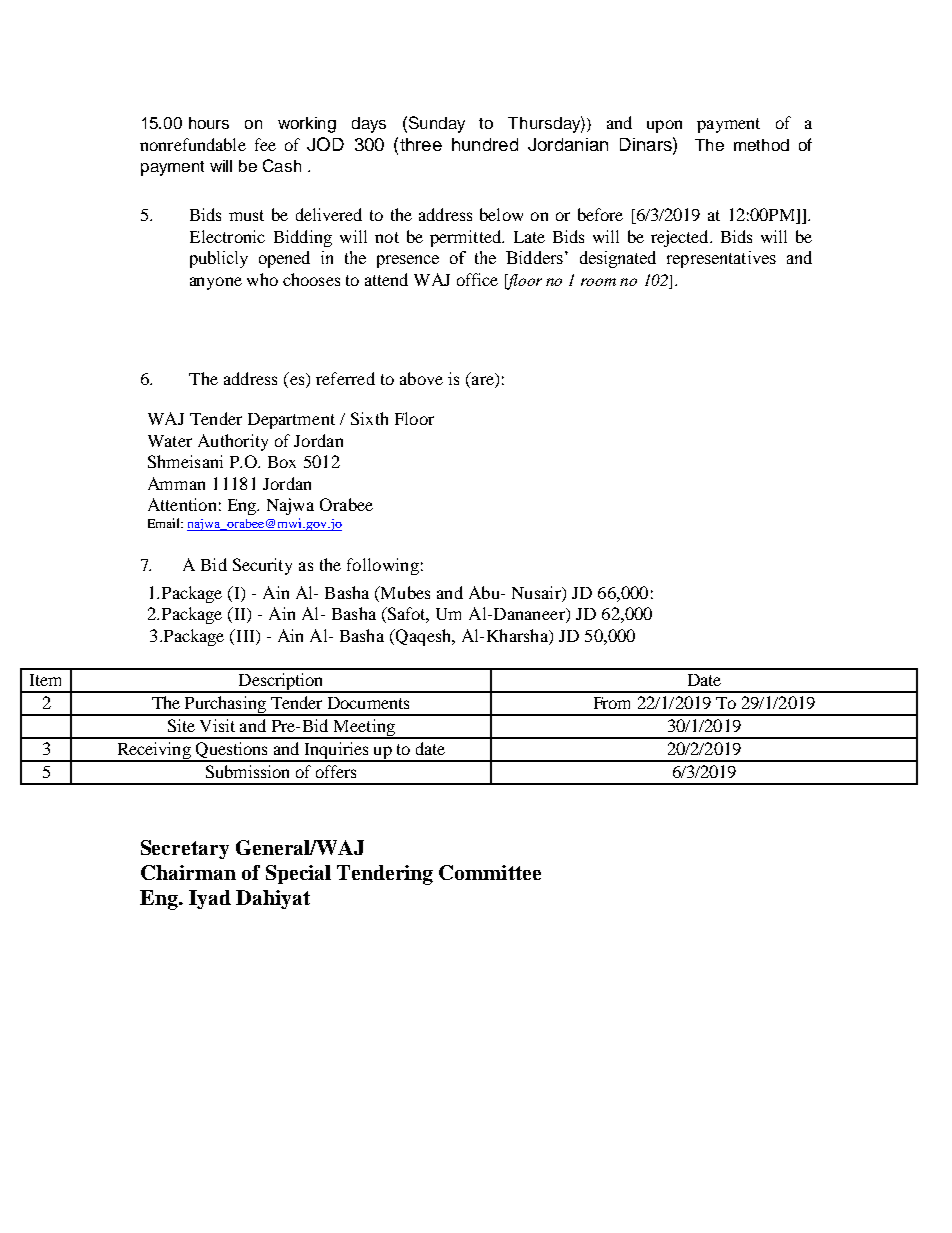 The width and height of the screenshot is (952, 1233). What do you see at coordinates (419, 144) in the screenshot?
I see `three` at bounding box center [419, 144].
